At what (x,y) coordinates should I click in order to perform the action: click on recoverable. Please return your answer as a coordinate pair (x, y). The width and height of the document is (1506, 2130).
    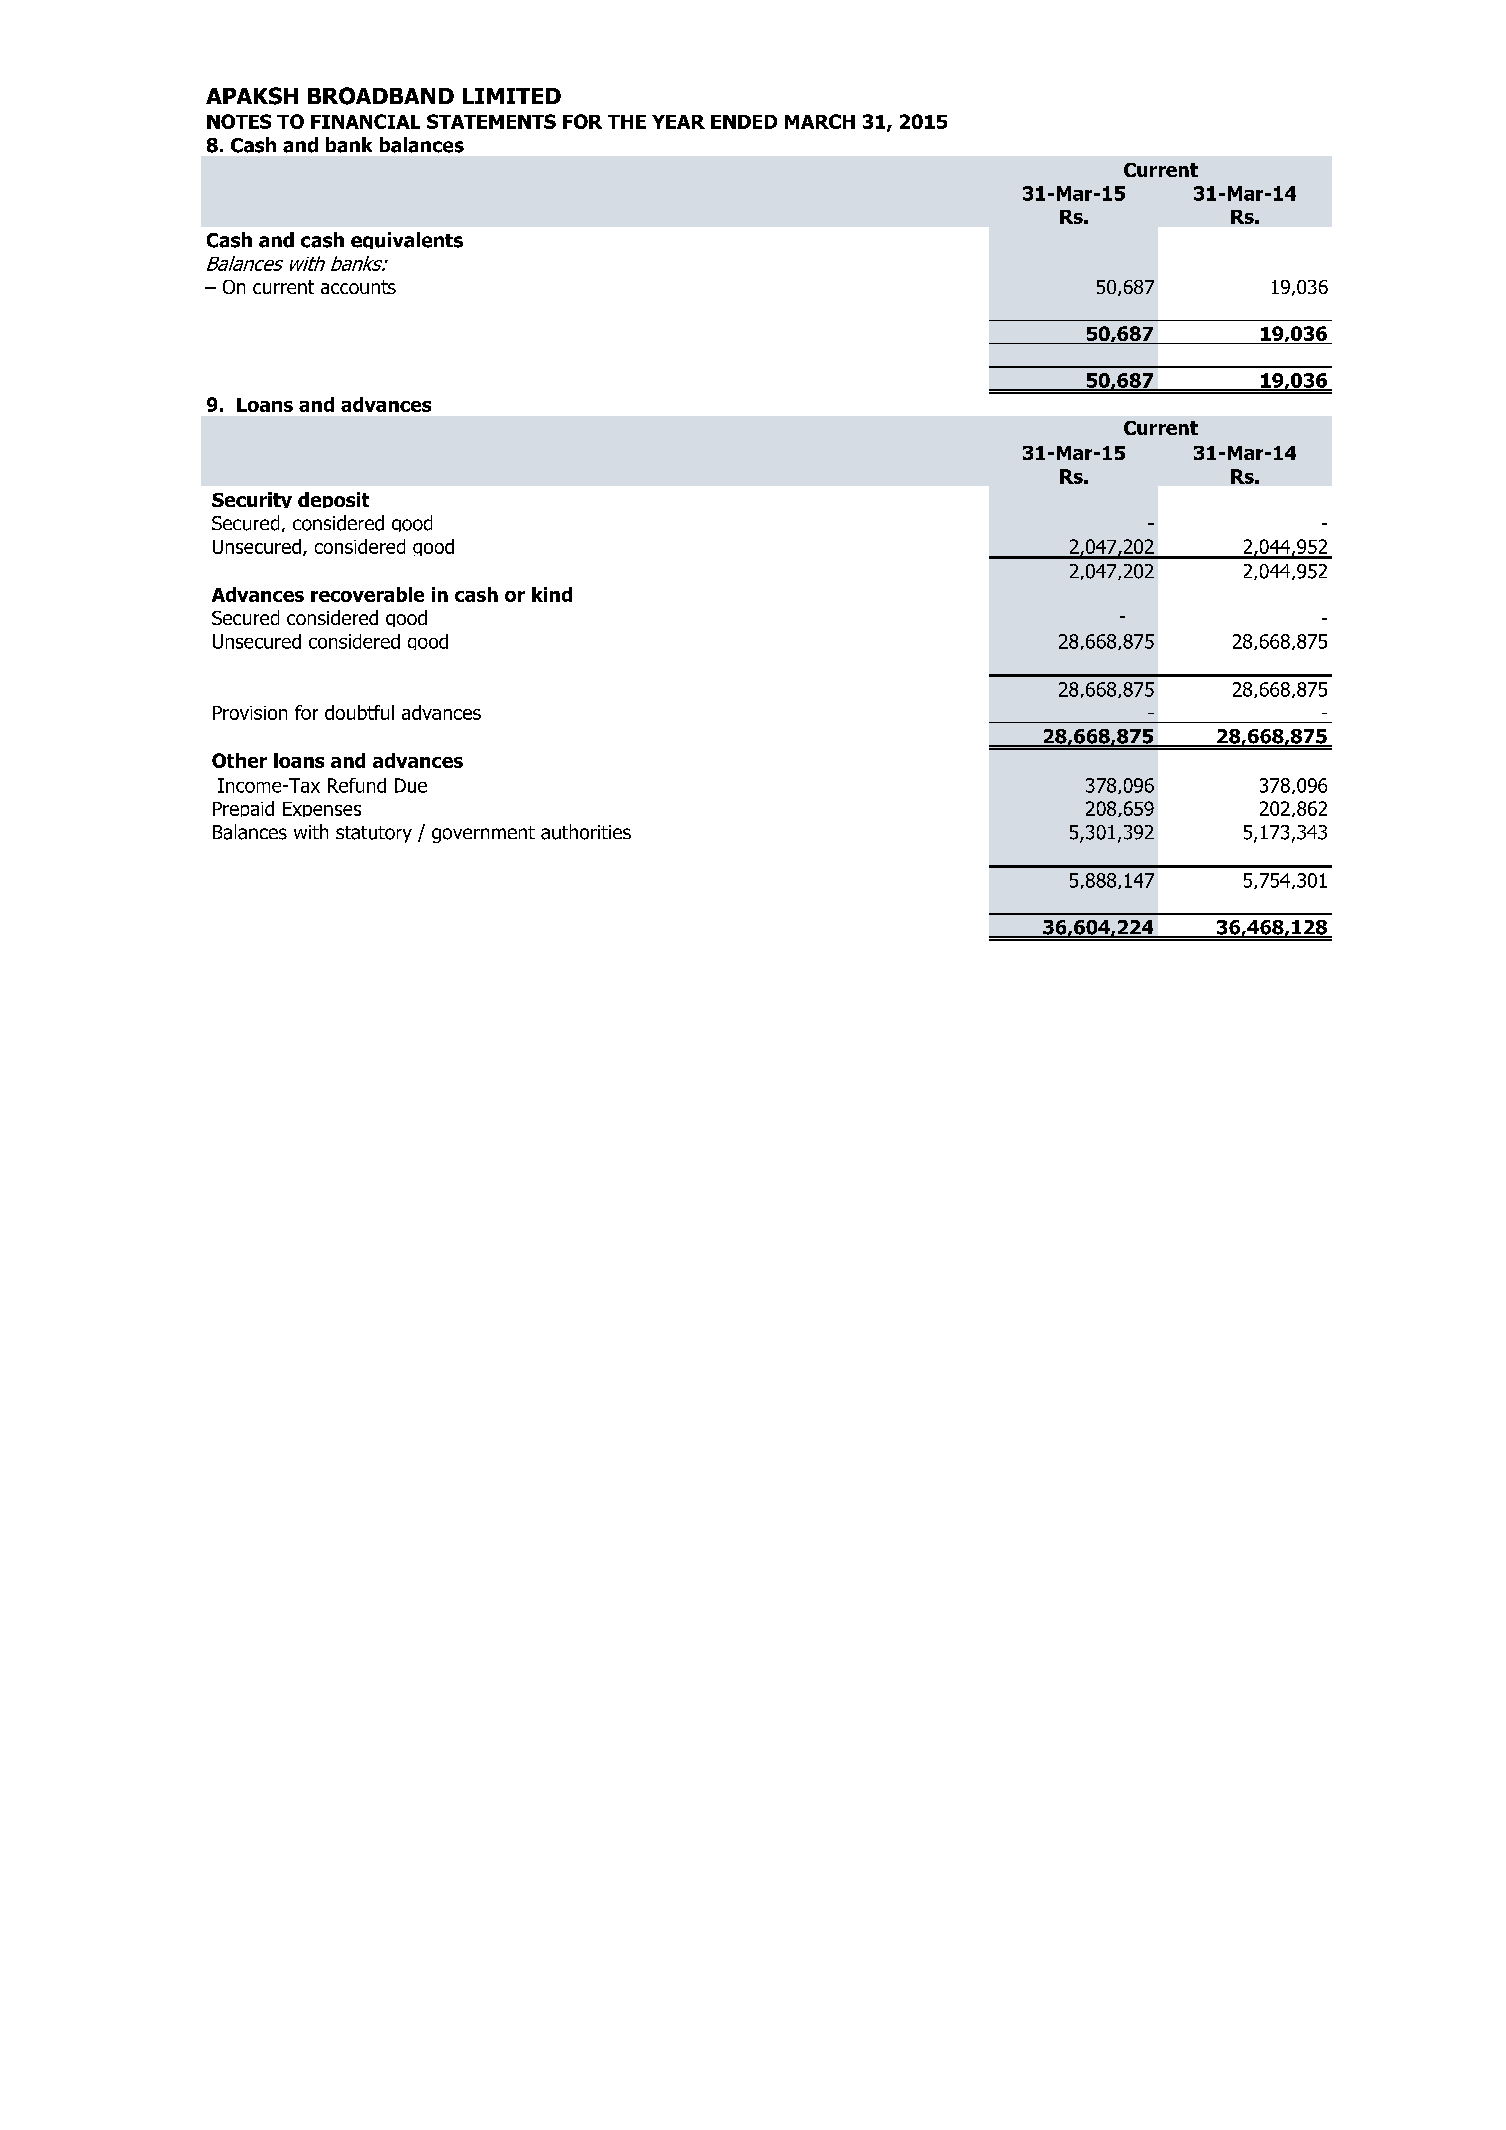
    Looking at the image, I should click on (367, 594).
